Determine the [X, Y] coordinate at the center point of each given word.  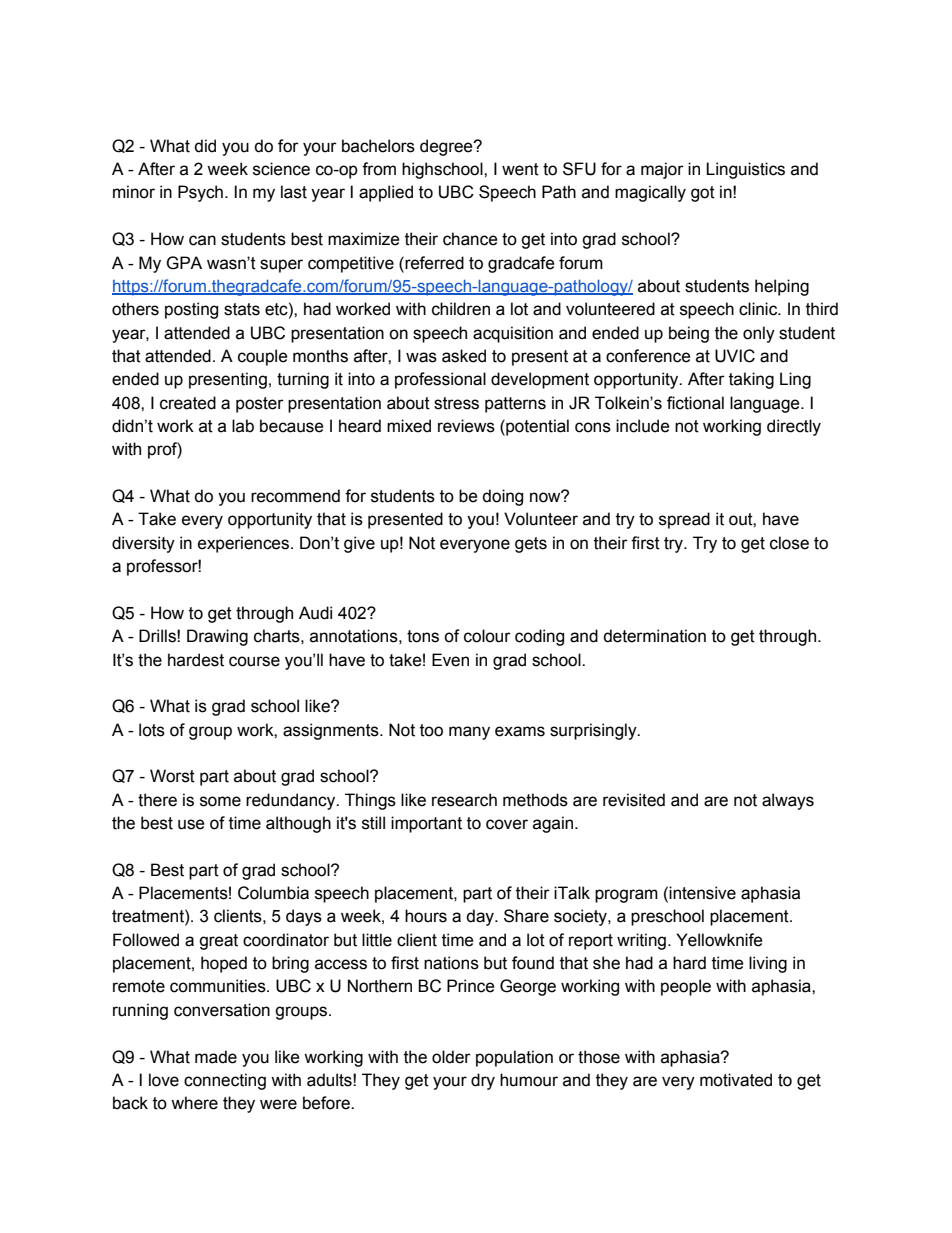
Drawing [217, 637]
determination [654, 636]
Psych [200, 193]
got [703, 194]
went [520, 169]
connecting [225, 1081]
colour [487, 636]
